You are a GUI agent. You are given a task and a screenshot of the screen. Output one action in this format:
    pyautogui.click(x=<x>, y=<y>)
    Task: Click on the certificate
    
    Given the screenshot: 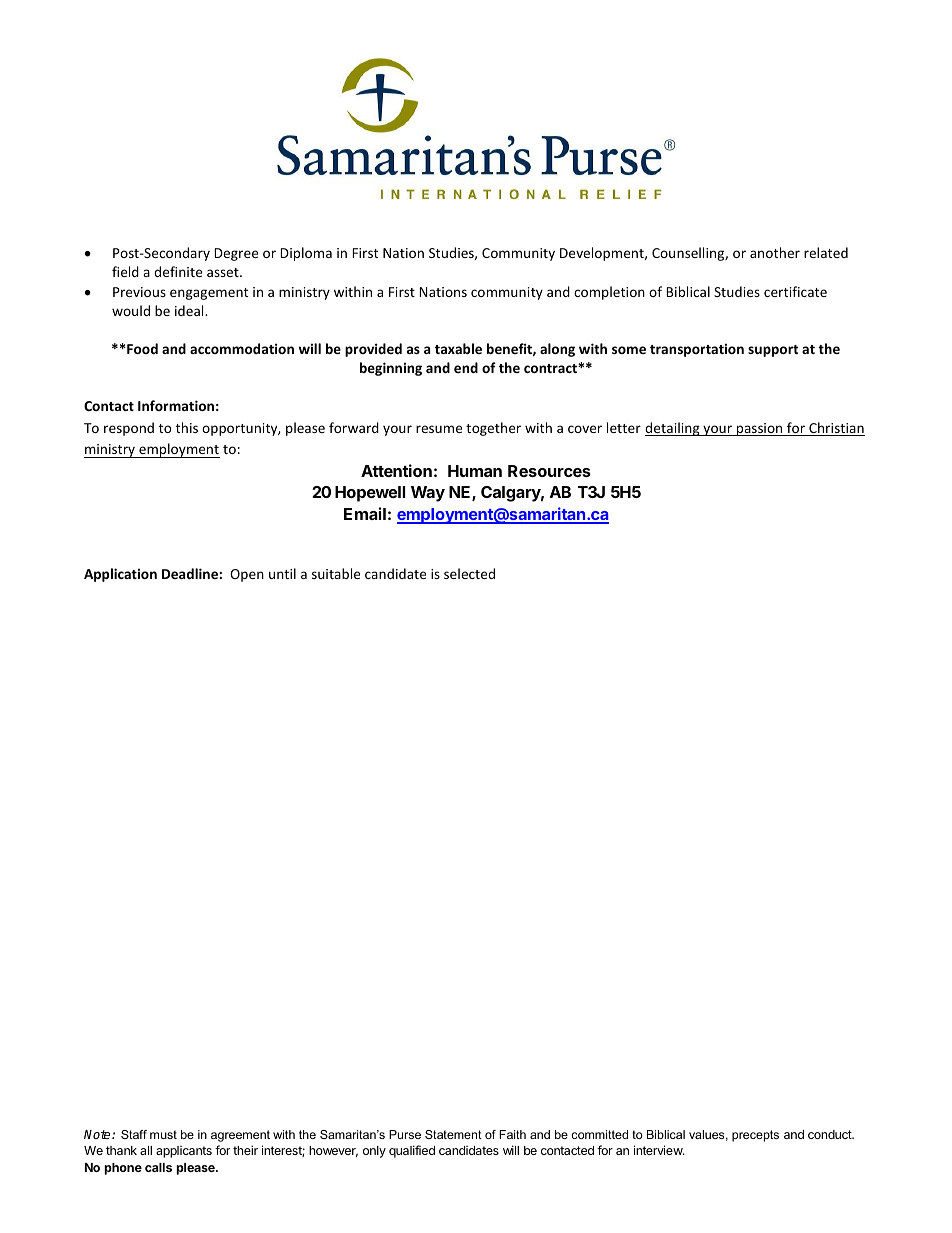 What is the action you would take?
    pyautogui.click(x=795, y=291)
